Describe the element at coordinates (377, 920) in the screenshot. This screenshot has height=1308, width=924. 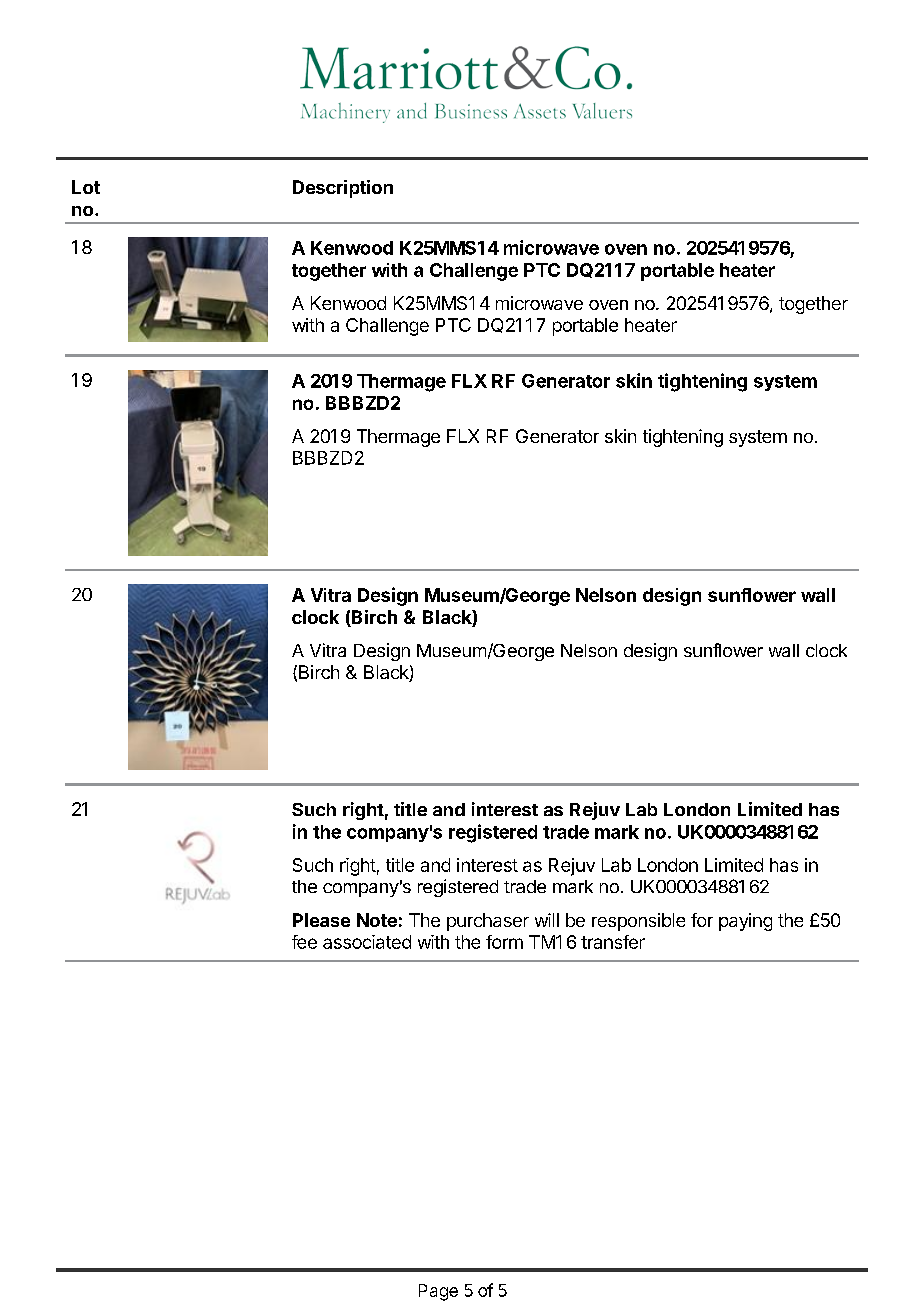
I see `Note` at that location.
